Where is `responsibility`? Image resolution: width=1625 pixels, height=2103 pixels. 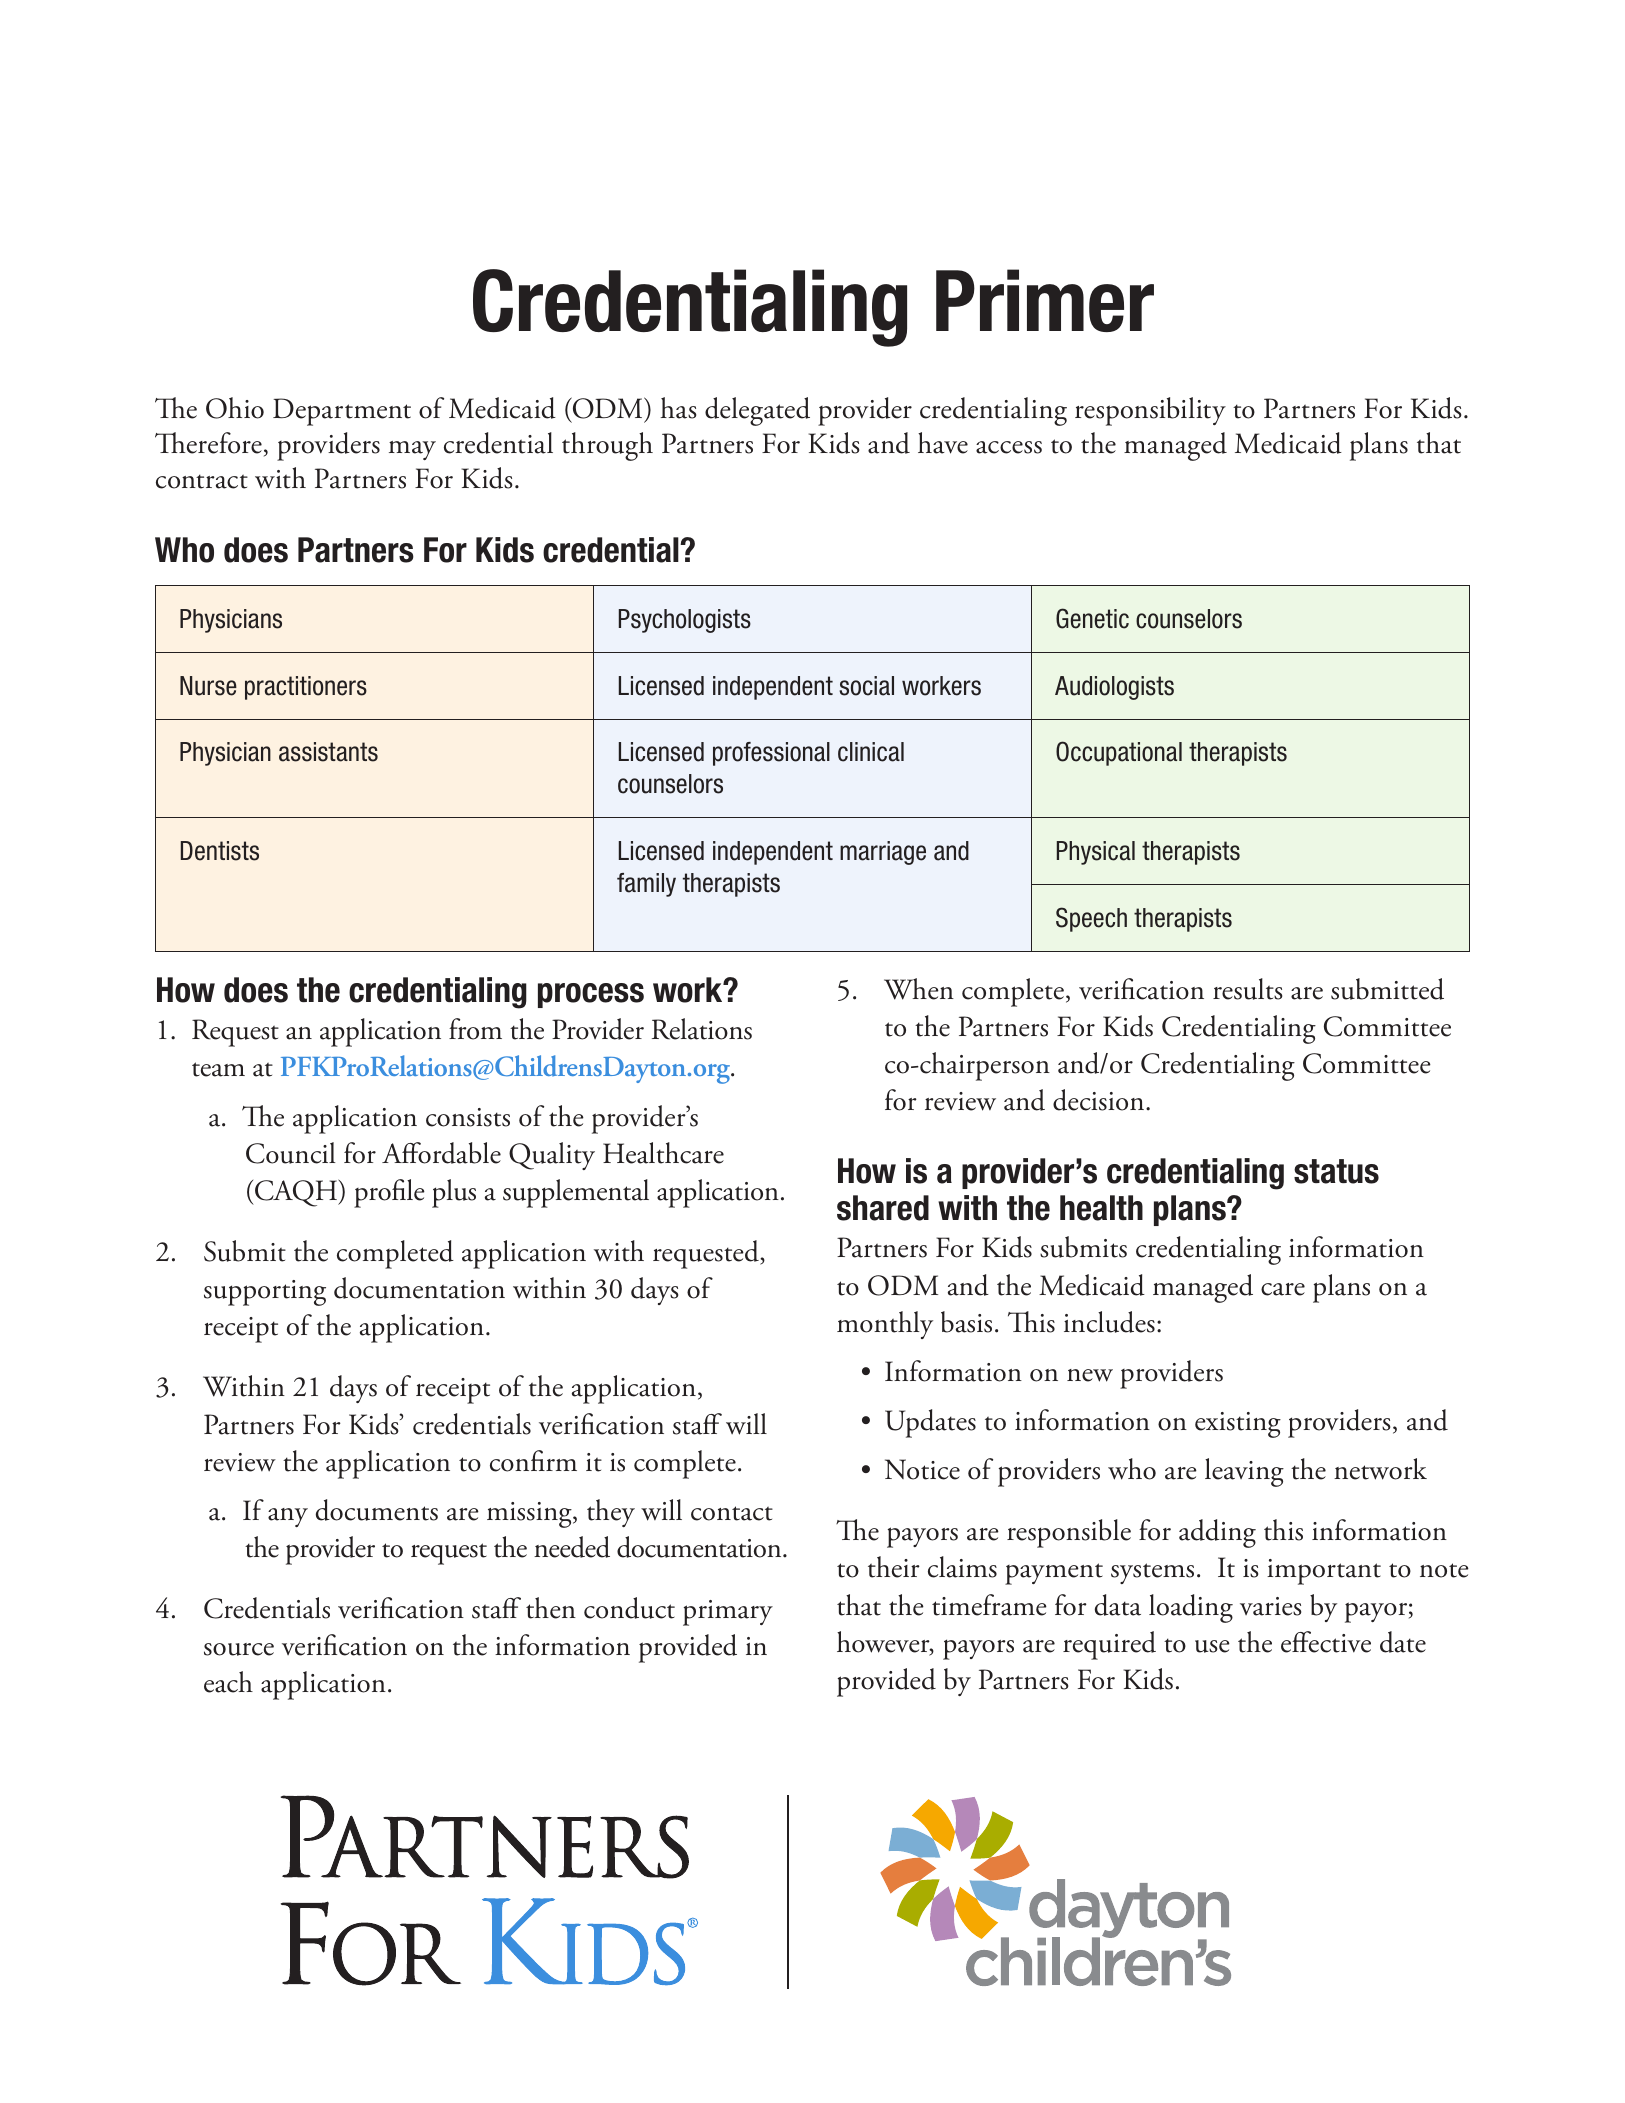 responsibility is located at coordinates (1150, 411).
